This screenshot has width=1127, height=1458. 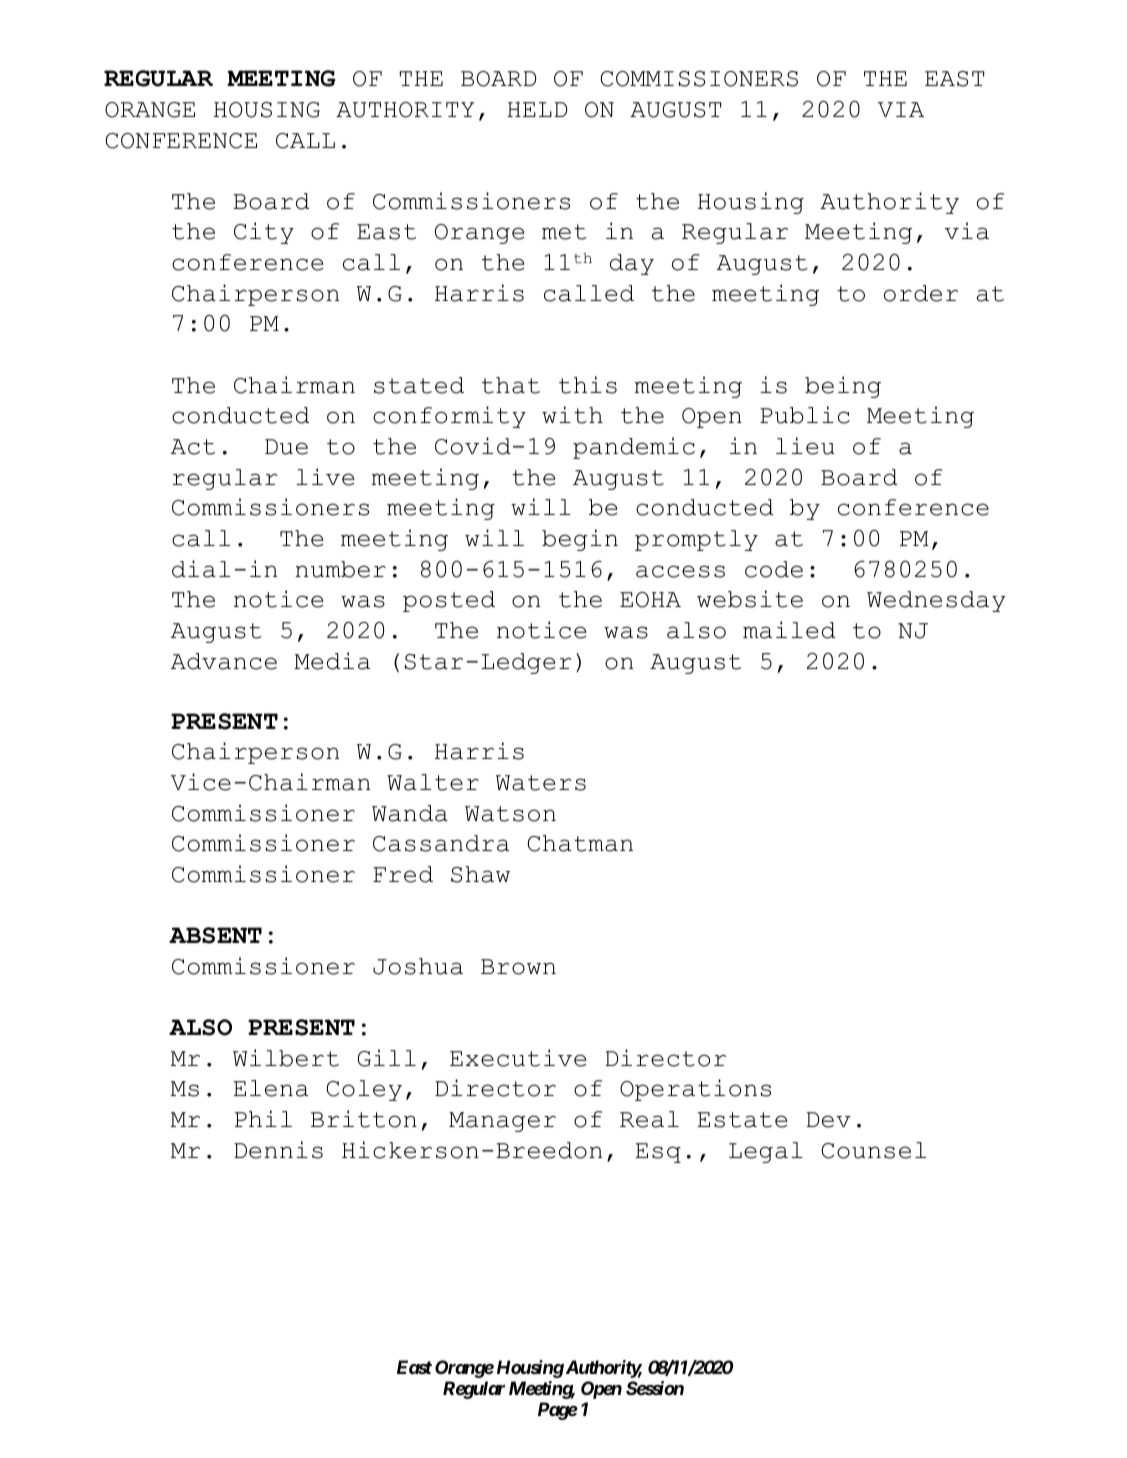 What do you see at coordinates (518, 1058) in the screenshot?
I see `Executive` at bounding box center [518, 1058].
